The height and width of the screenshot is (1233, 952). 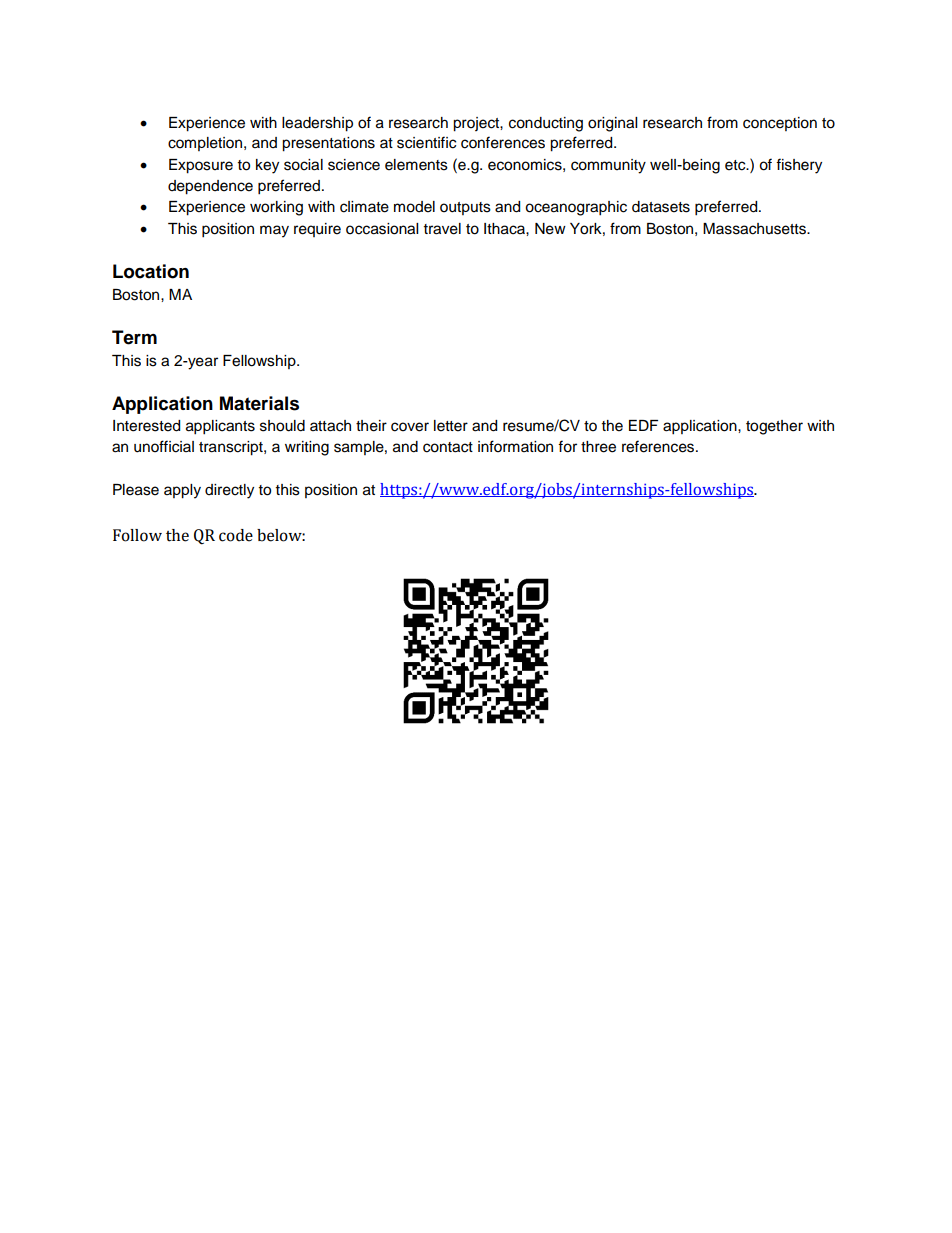 I want to click on travel, so click(x=442, y=229).
